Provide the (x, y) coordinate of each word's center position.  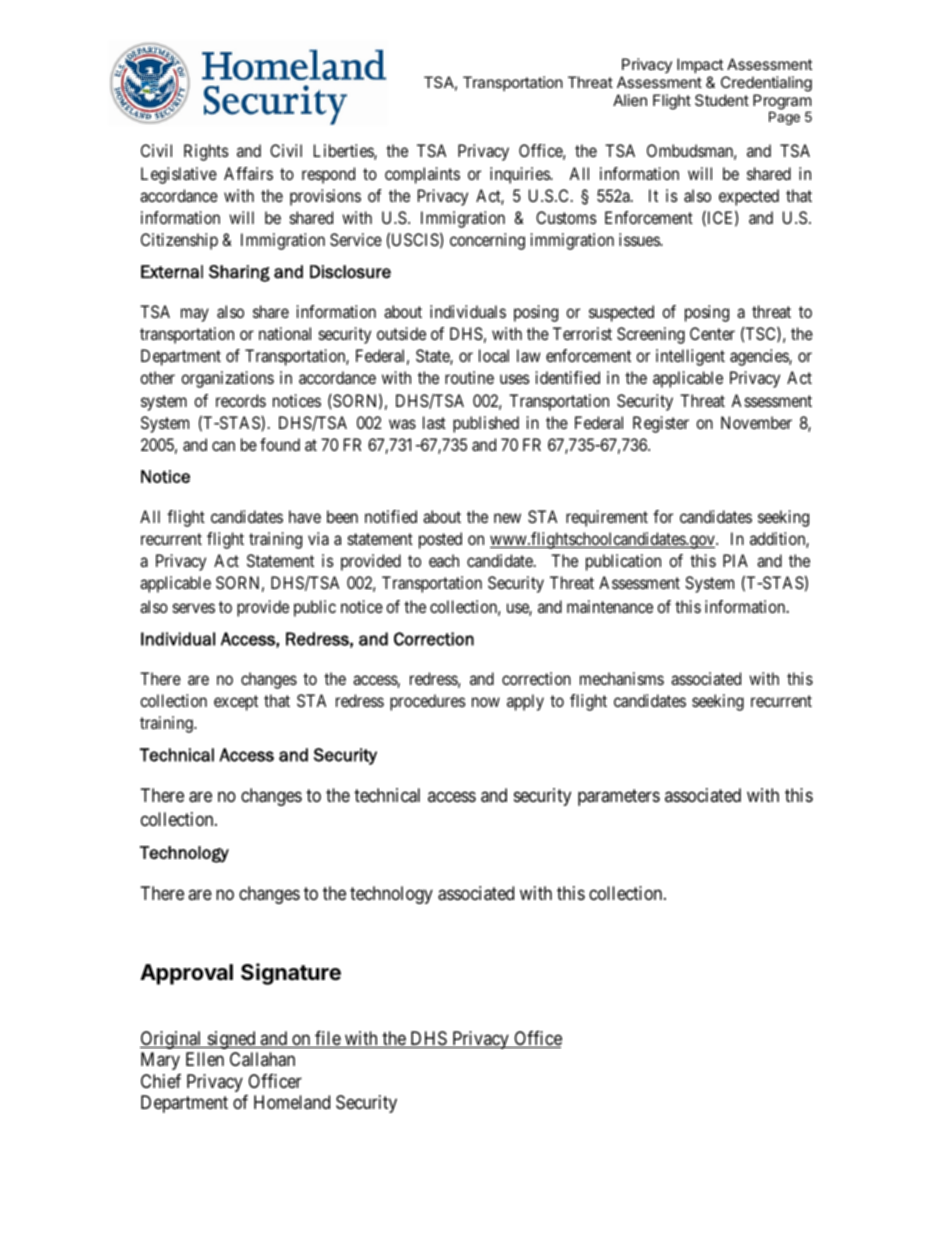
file (327, 1039)
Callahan (262, 1059)
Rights (206, 152)
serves (194, 608)
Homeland (292, 1102)
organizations (227, 379)
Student (722, 100)
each (444, 560)
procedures (428, 702)
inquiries (520, 175)
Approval (186, 974)
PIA (735, 560)
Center (712, 333)
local (494, 355)
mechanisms (622, 678)
